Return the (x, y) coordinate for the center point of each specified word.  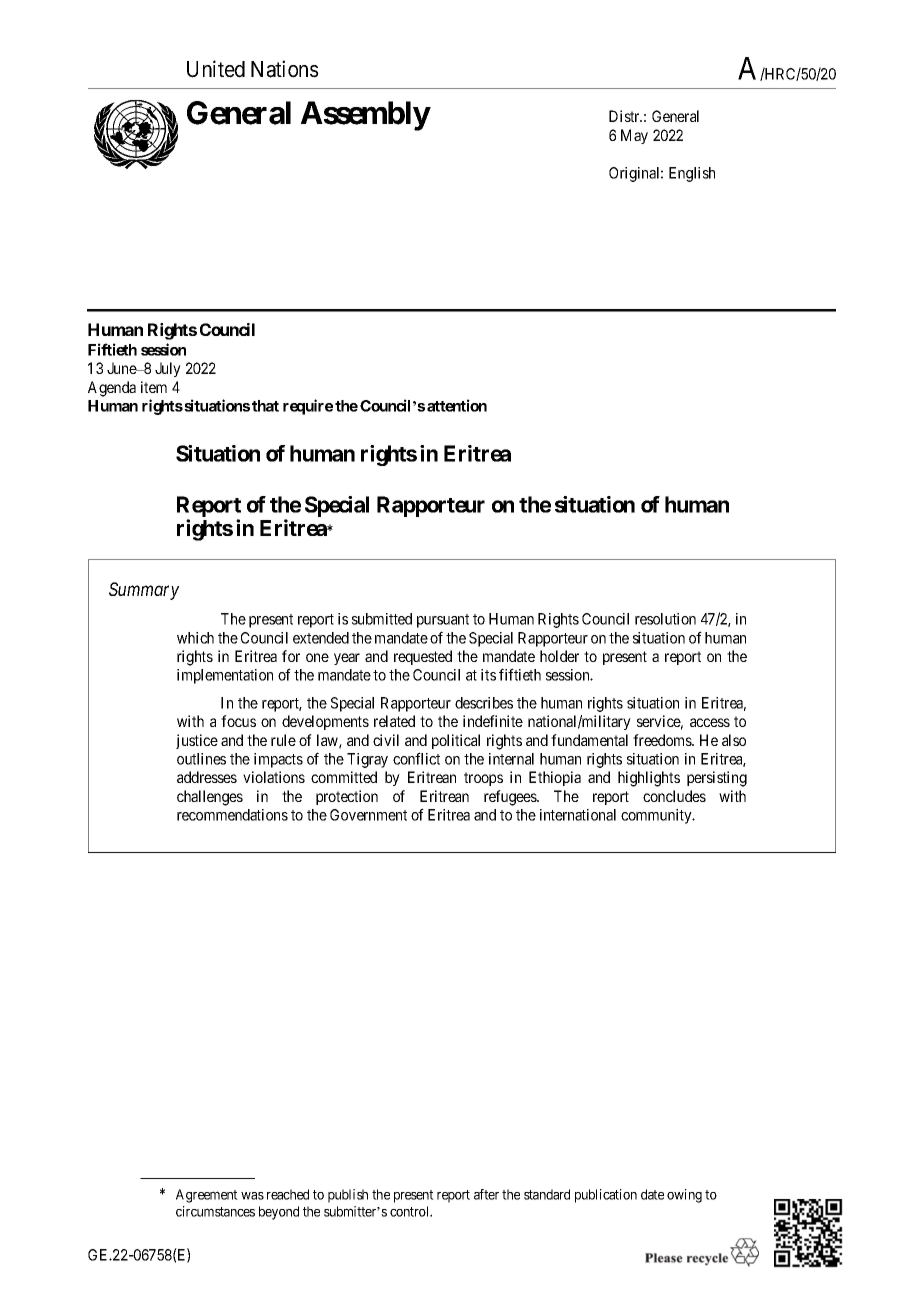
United (216, 69)
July (168, 369)
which (195, 638)
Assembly (365, 116)
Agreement (207, 1196)
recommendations (232, 815)
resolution (665, 619)
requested (423, 657)
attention (457, 405)
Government (368, 815)
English (692, 174)
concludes (674, 796)
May (634, 136)
